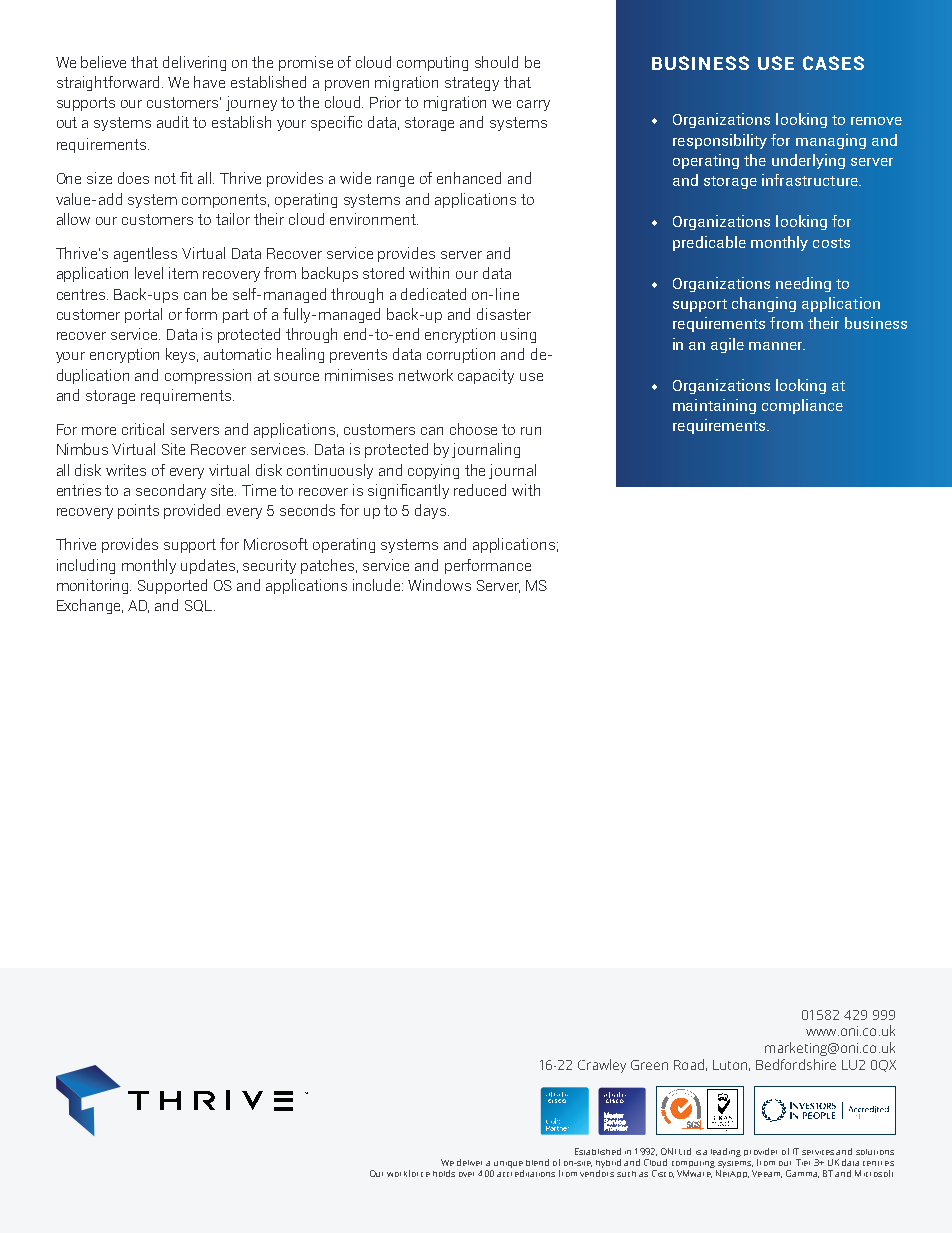  Describe the element at coordinates (200, 606) in the image. I see `SQL` at that location.
